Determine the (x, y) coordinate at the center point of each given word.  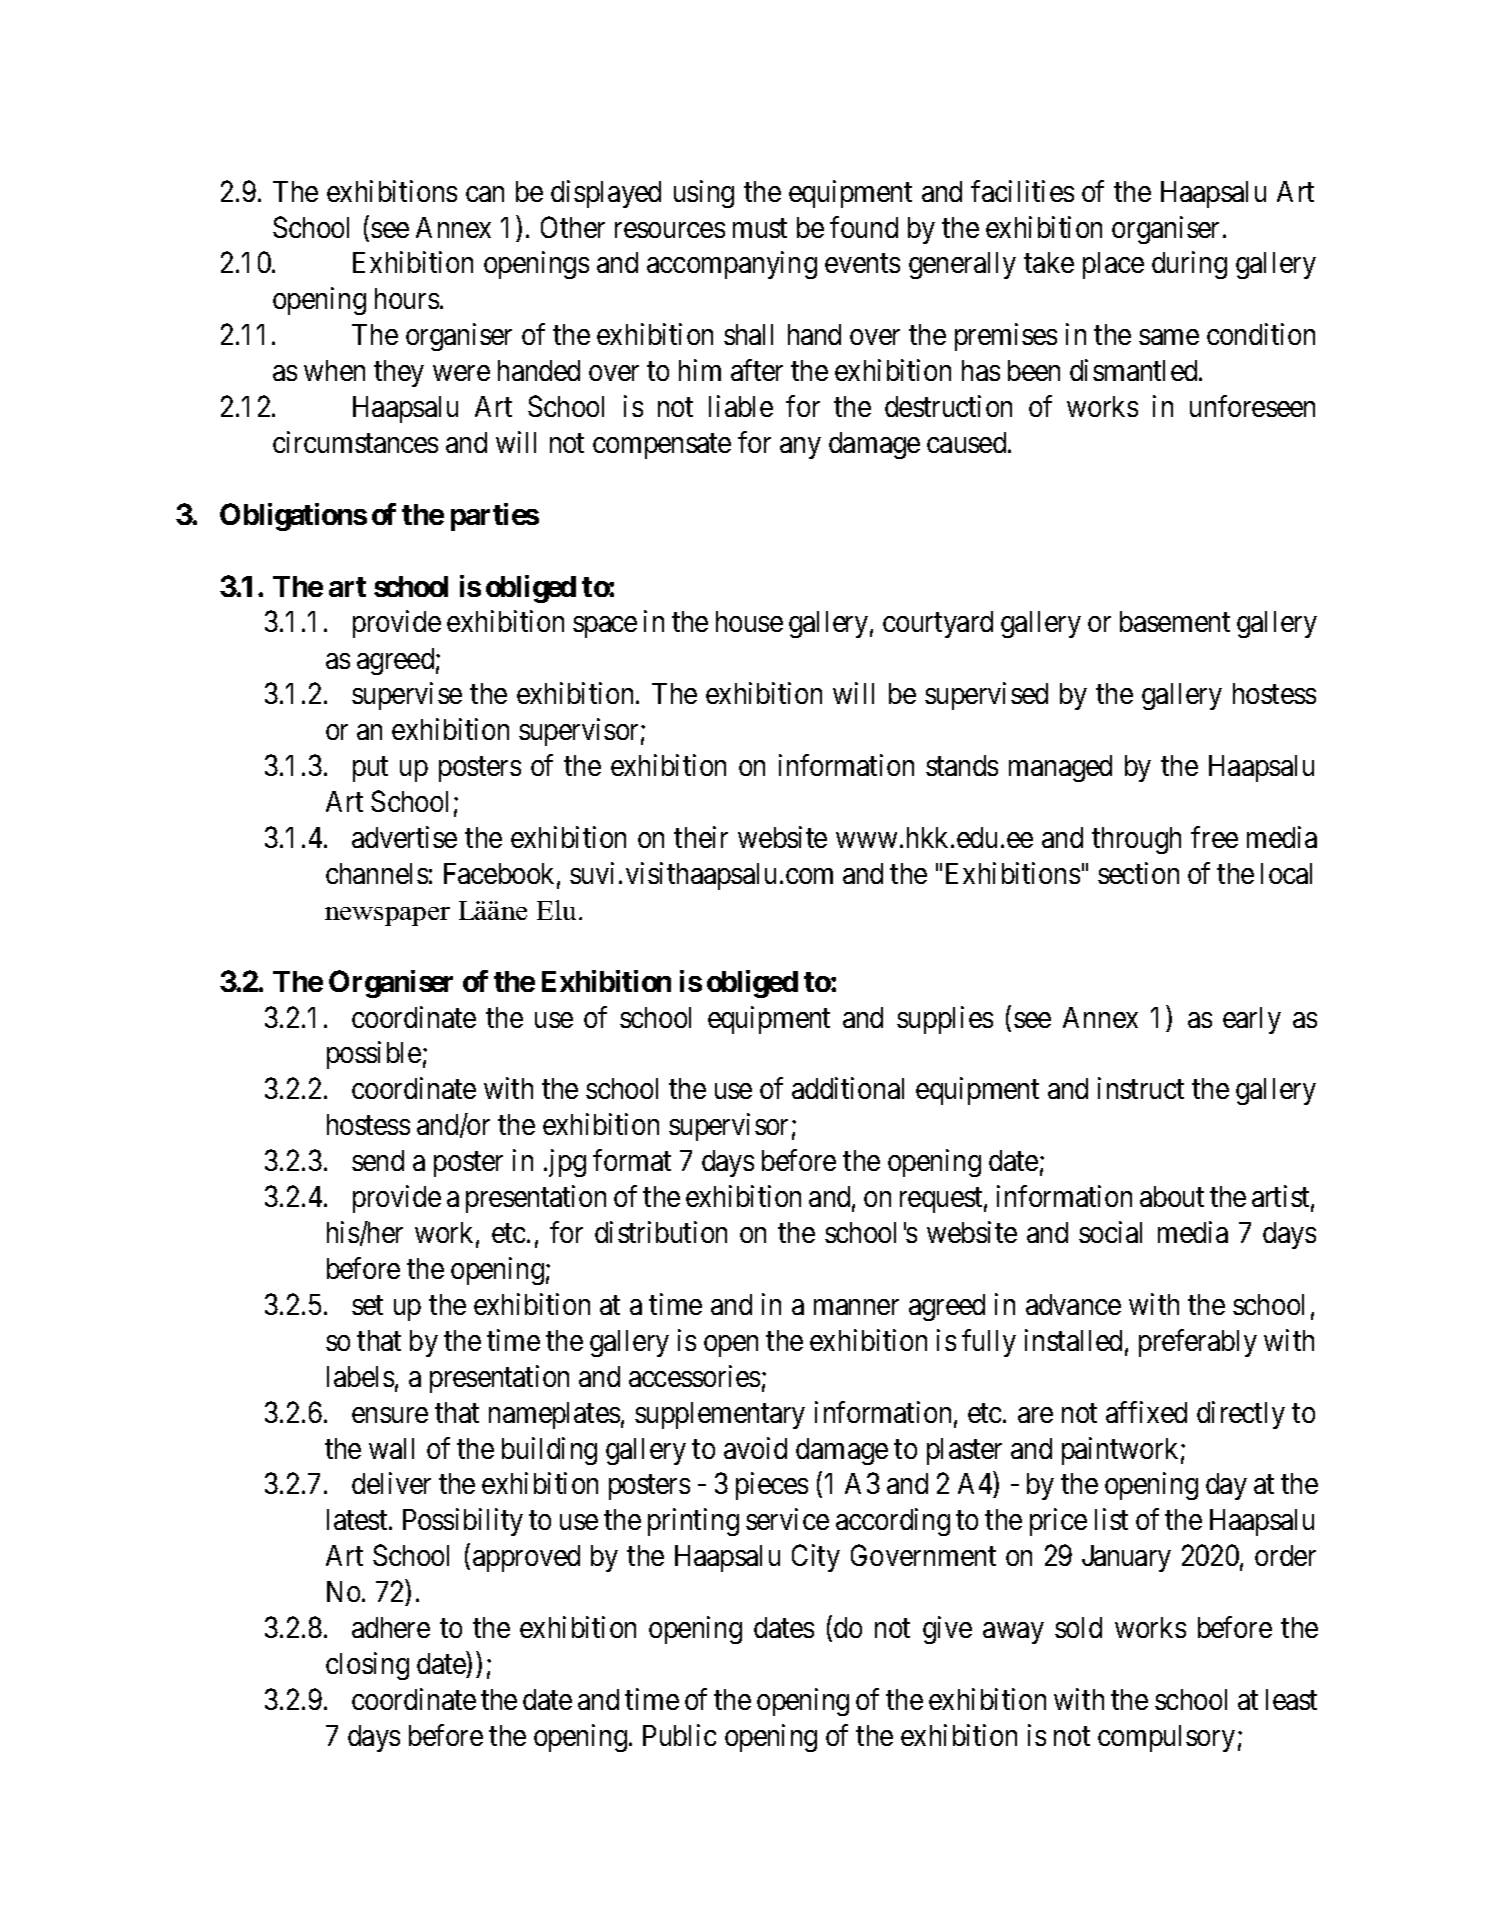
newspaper (387, 916)
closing (367, 1666)
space (605, 627)
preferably (1198, 1343)
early (1252, 1020)
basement (1175, 621)
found (864, 227)
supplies (945, 1020)
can (485, 194)
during (1189, 265)
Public (679, 1735)
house (749, 621)
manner (856, 1307)
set (367, 1305)
